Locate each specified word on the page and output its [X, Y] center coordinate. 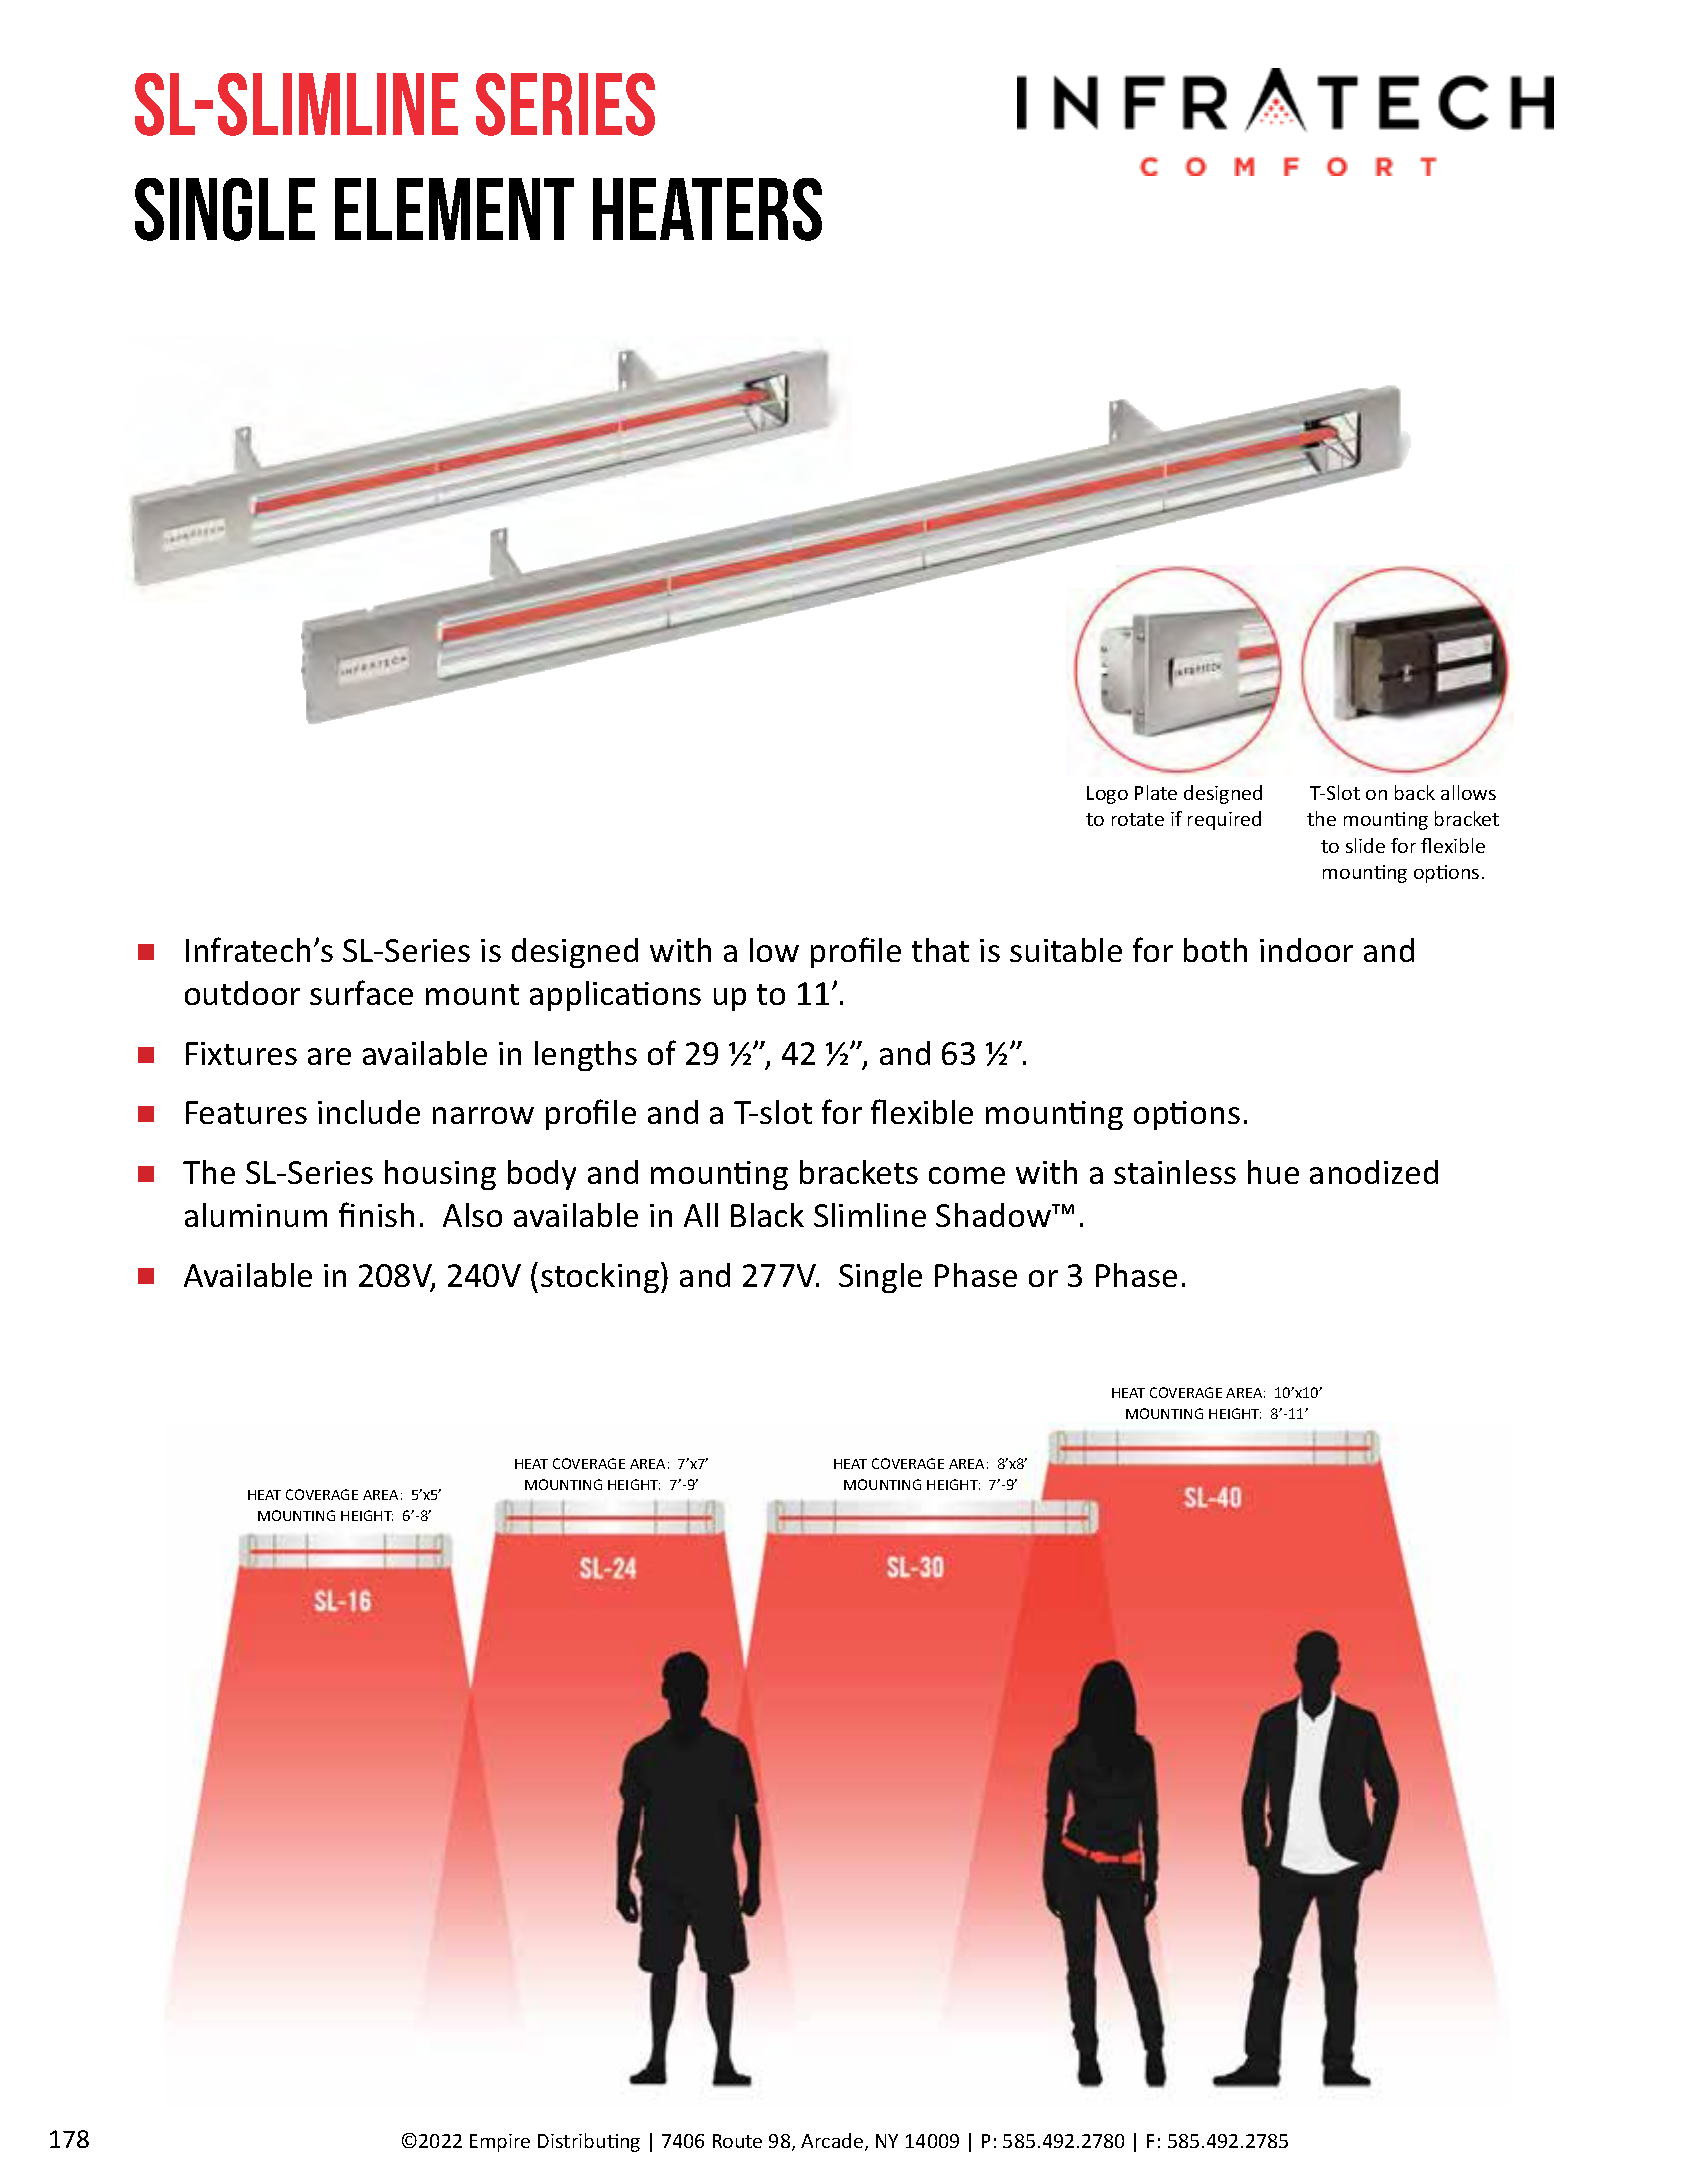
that [940, 950]
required [1224, 820]
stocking [600, 1278]
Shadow [994, 1215]
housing [440, 1175]
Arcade [833, 2142]
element [454, 209]
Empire [500, 2143]
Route [737, 2141]
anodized [1374, 1172]
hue [1273, 1172]
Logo [1107, 795]
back [1415, 792]
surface [361, 992]
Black [767, 1215]
